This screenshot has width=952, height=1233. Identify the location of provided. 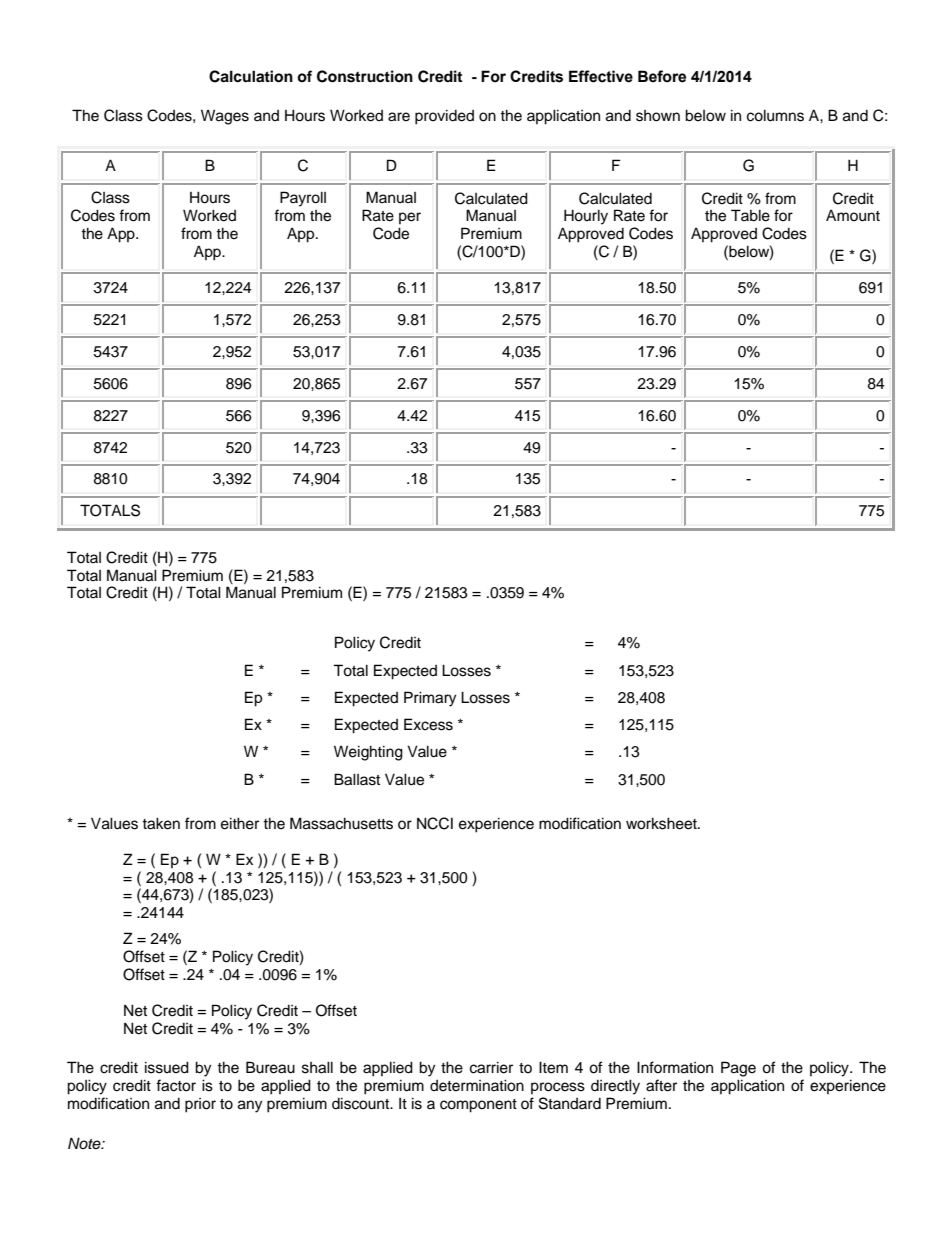
(444, 117).
